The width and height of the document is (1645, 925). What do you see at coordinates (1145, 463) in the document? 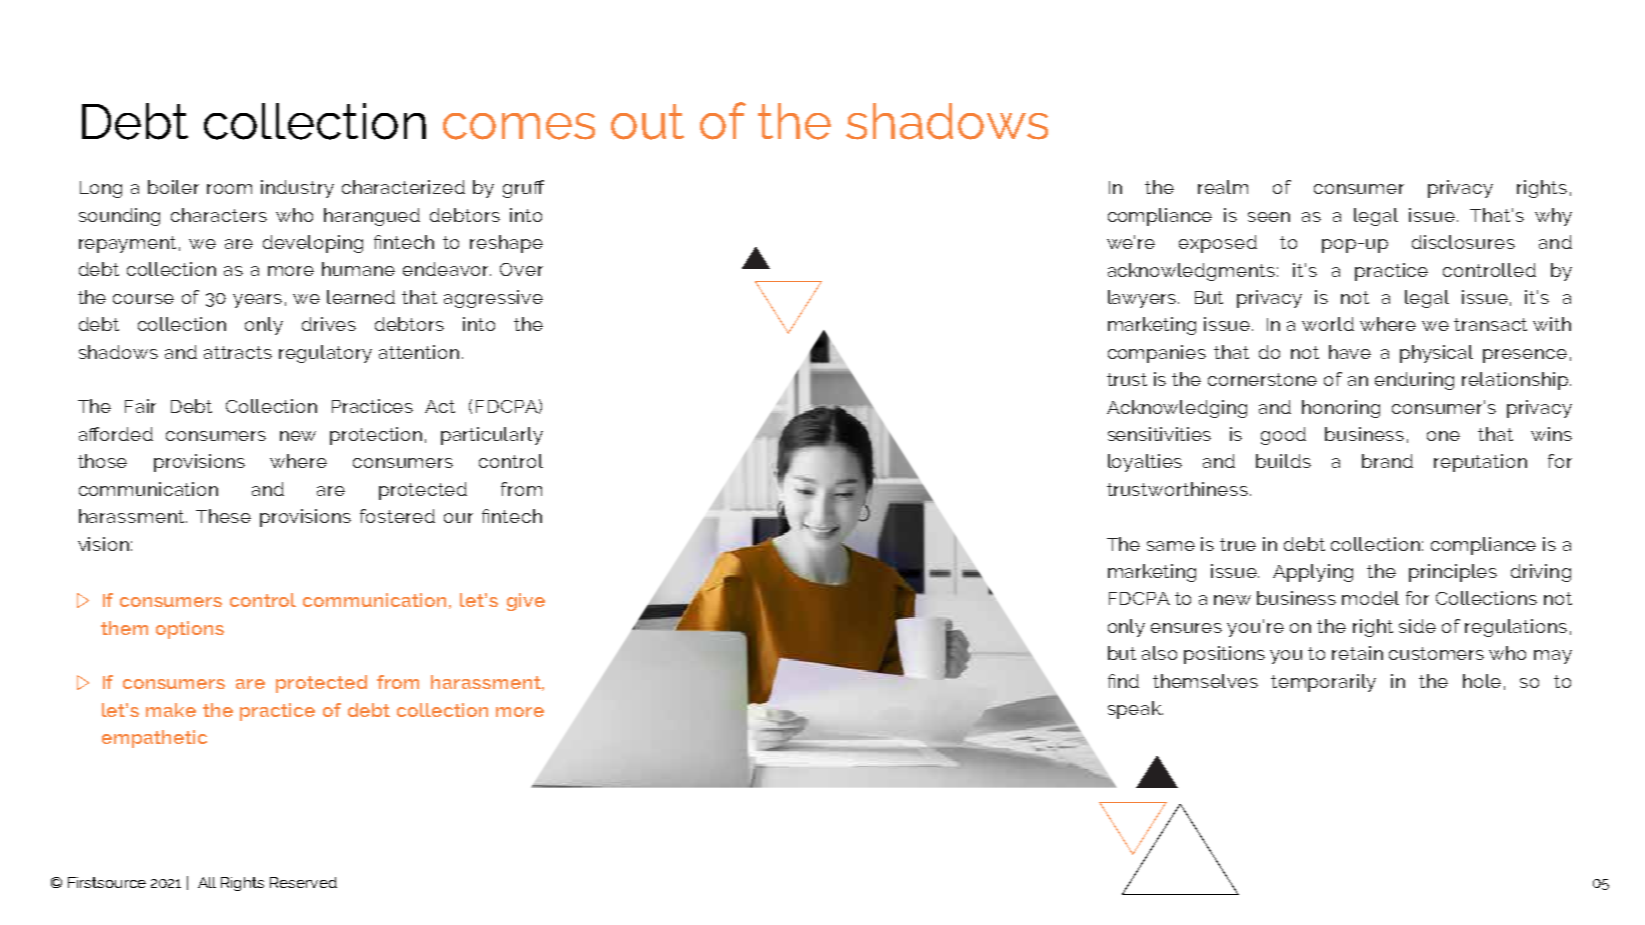
I see `loyalties` at bounding box center [1145, 463].
